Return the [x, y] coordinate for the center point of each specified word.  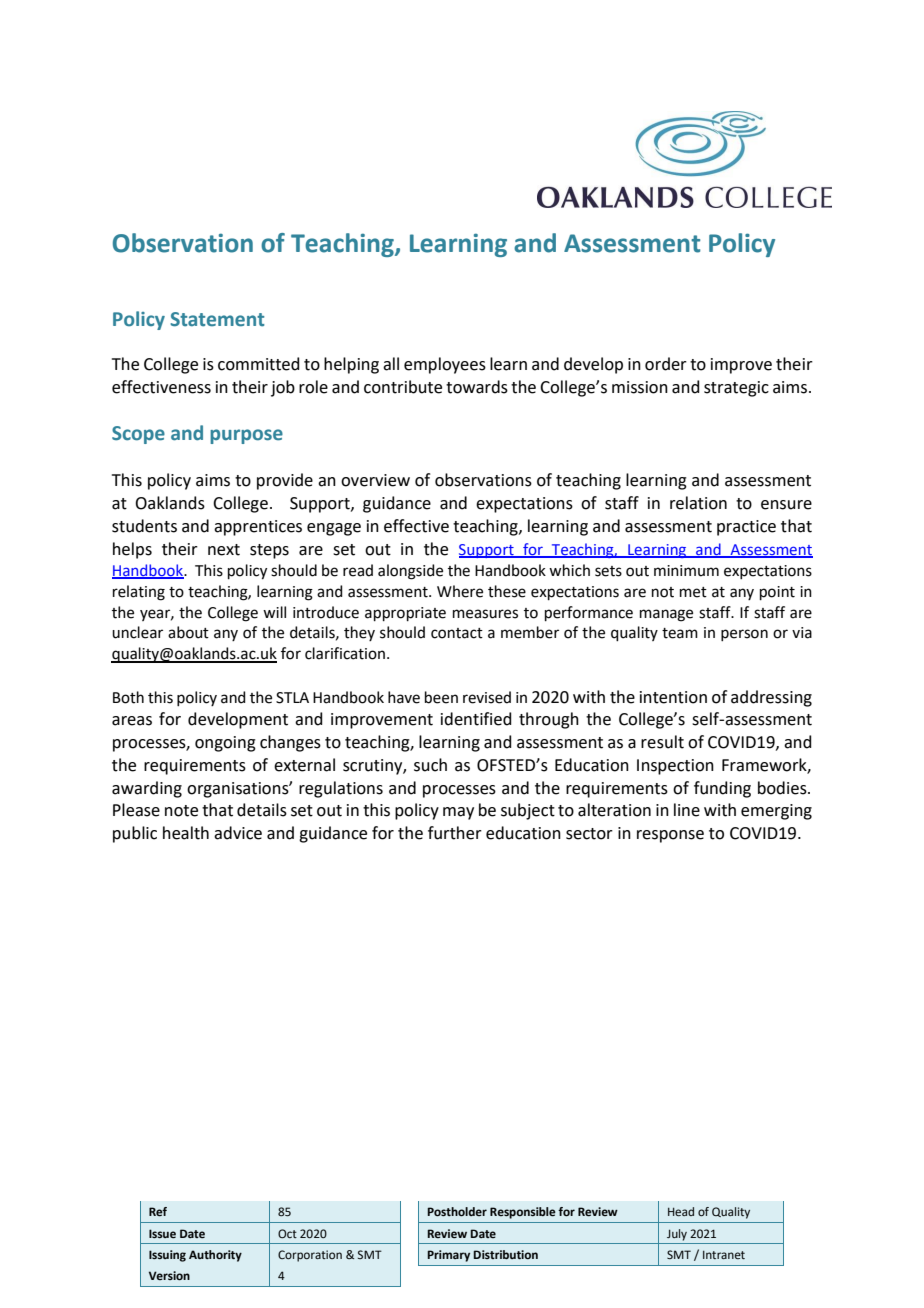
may [458, 813]
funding [722, 789]
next [224, 550]
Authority [215, 1256]
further [455, 833]
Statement [217, 319]
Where [460, 591]
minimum [686, 571]
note [181, 811]
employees [445, 365]
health [186, 833]
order [666, 364]
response [670, 836]
